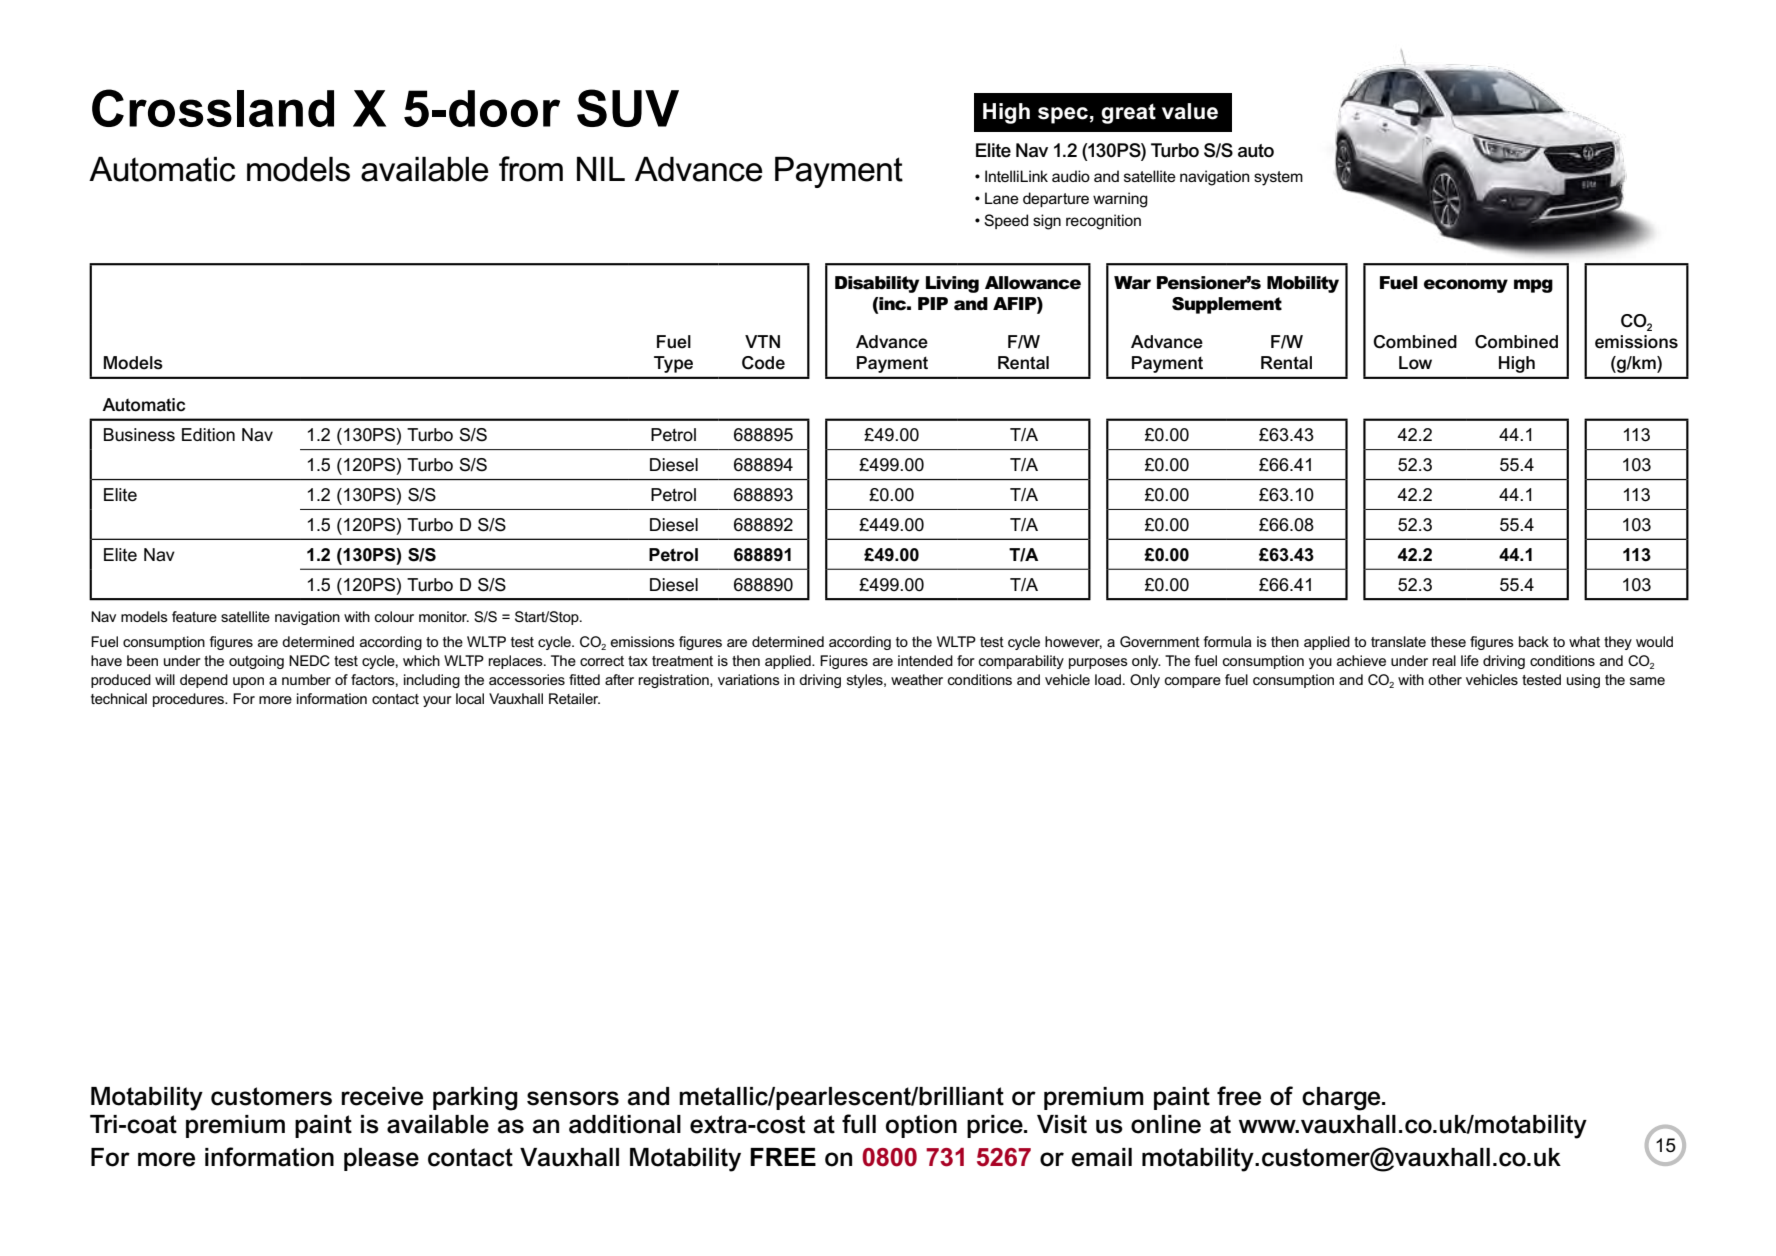 Image resolution: width=1776 pixels, height=1256 pixels. What do you see at coordinates (933, 303) in the screenshot?
I see `PIP` at bounding box center [933, 303].
